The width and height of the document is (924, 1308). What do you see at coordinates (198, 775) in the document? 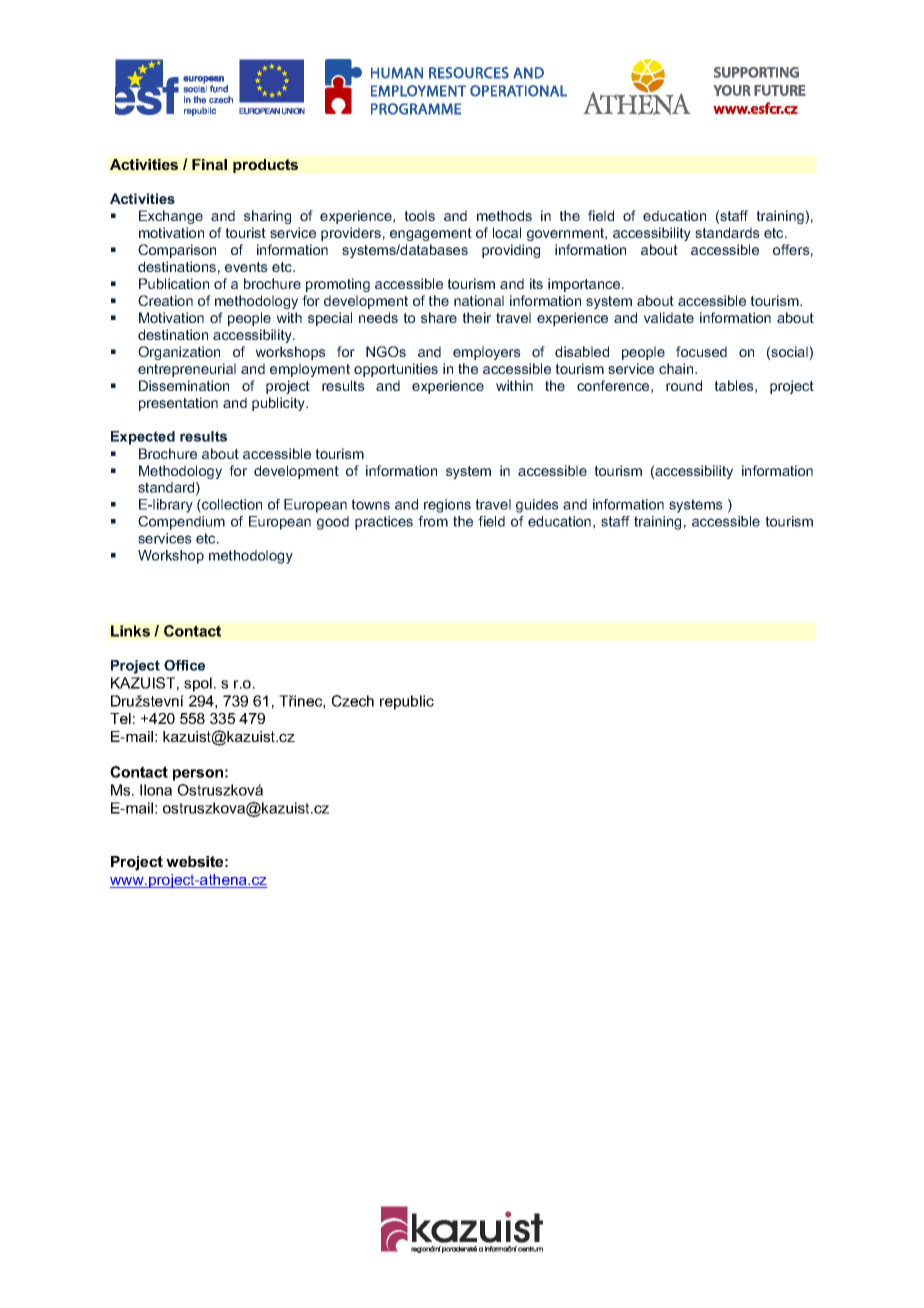
I see `person` at bounding box center [198, 775].
